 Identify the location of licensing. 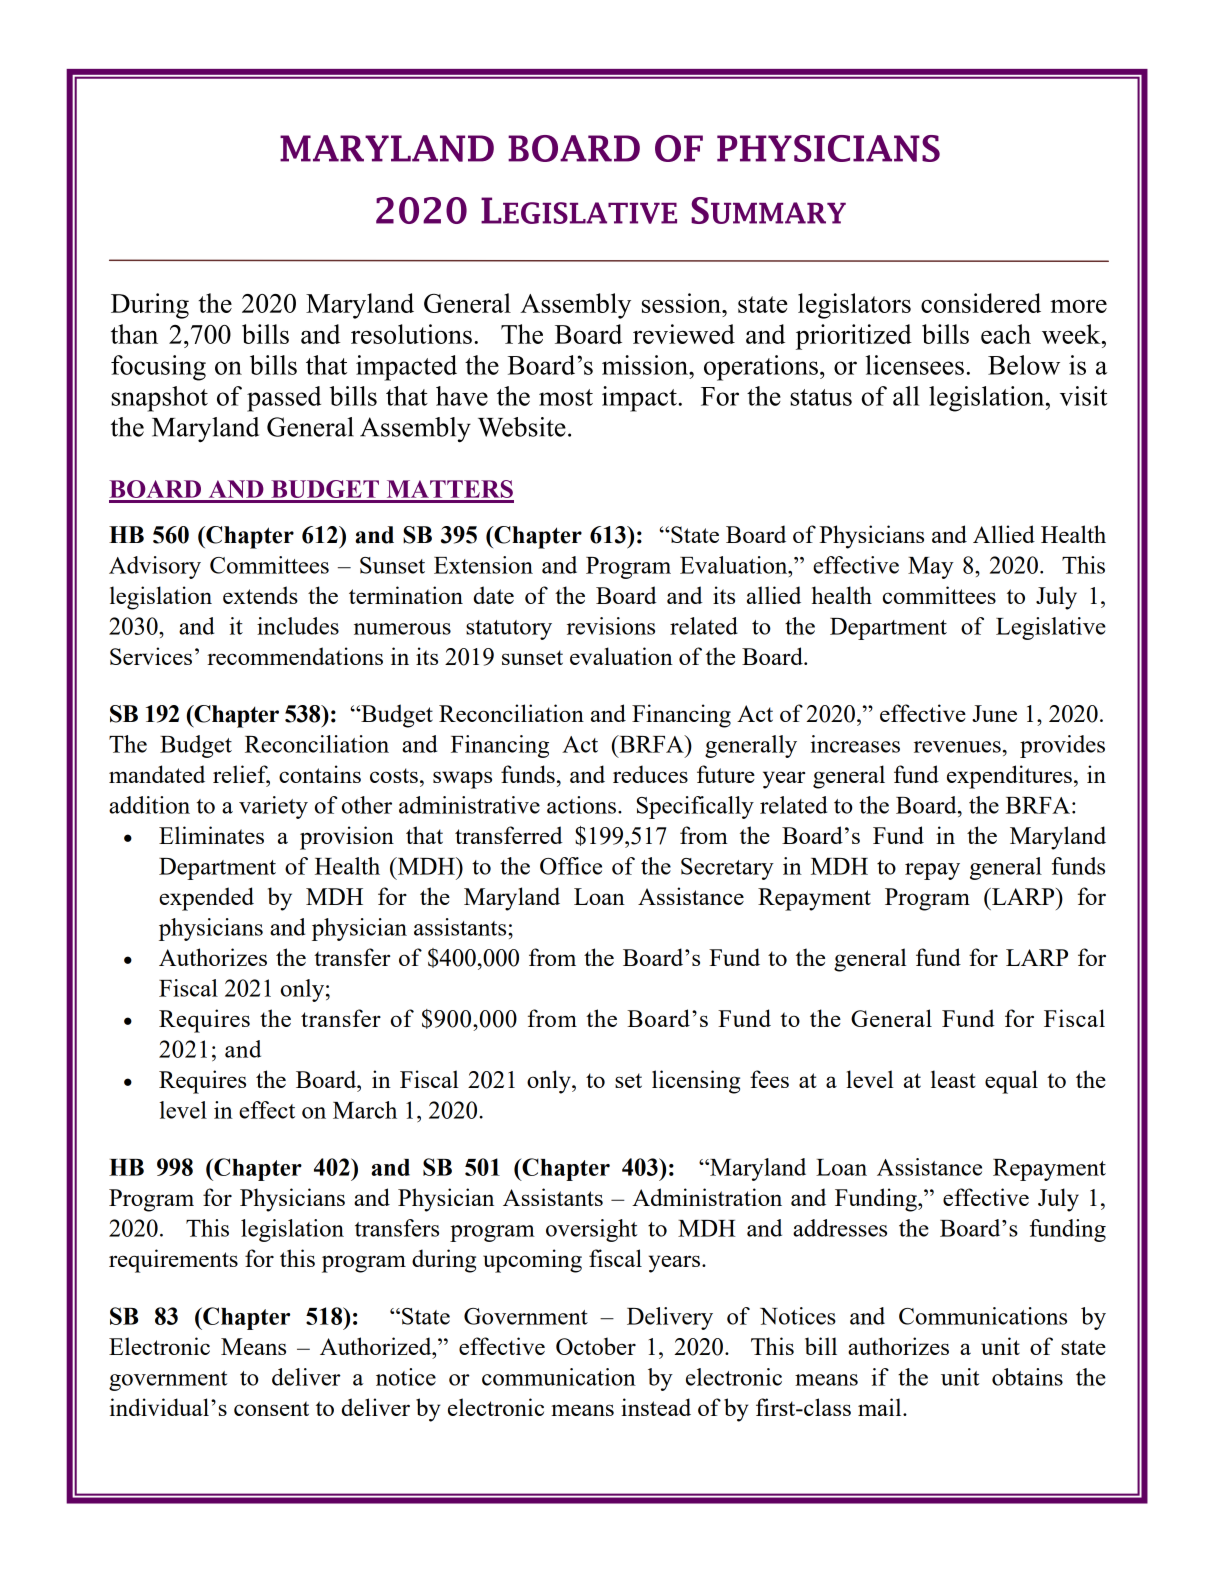
(696, 1082).
